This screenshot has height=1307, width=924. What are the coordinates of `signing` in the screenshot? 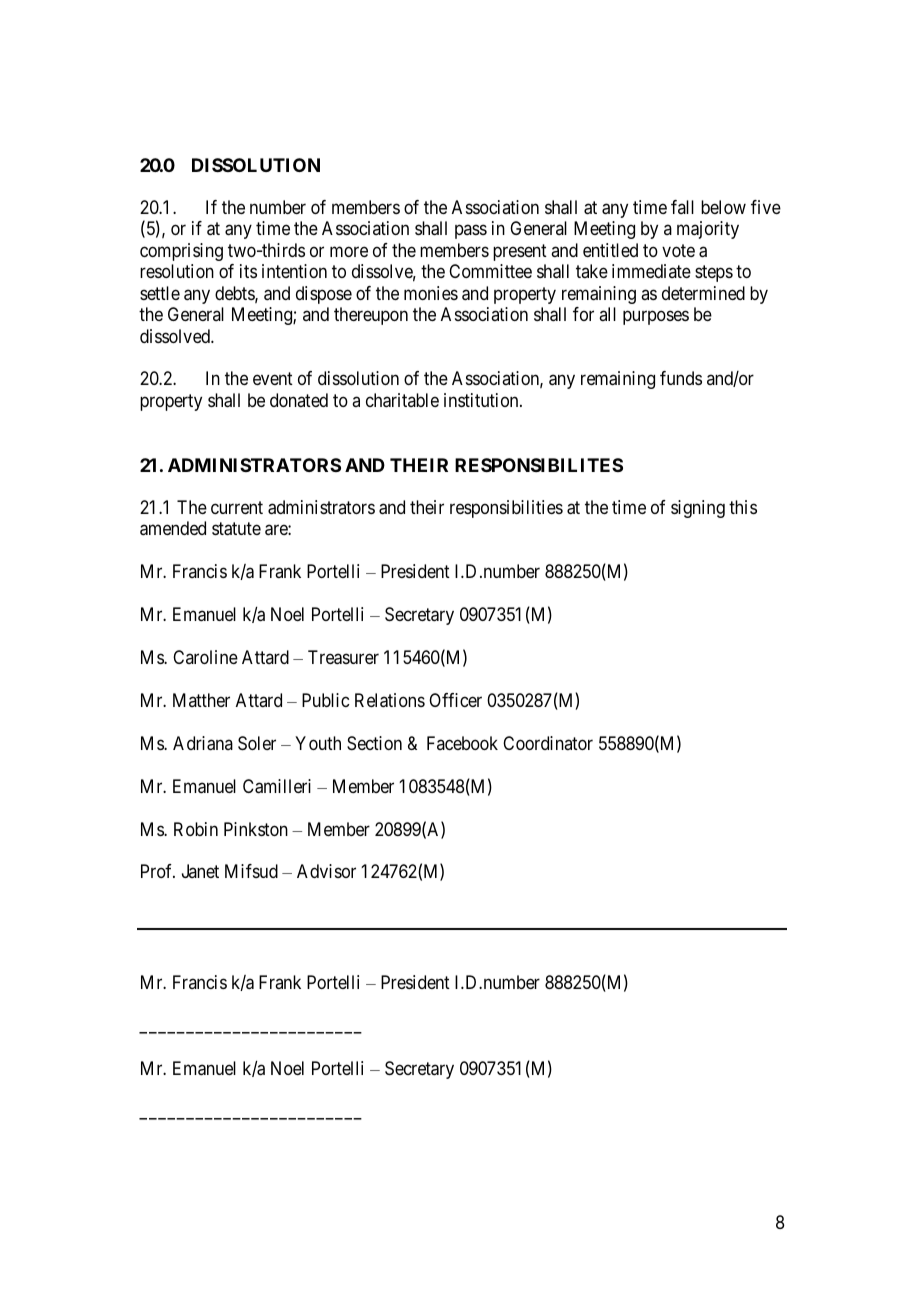 It's located at (698, 509).
